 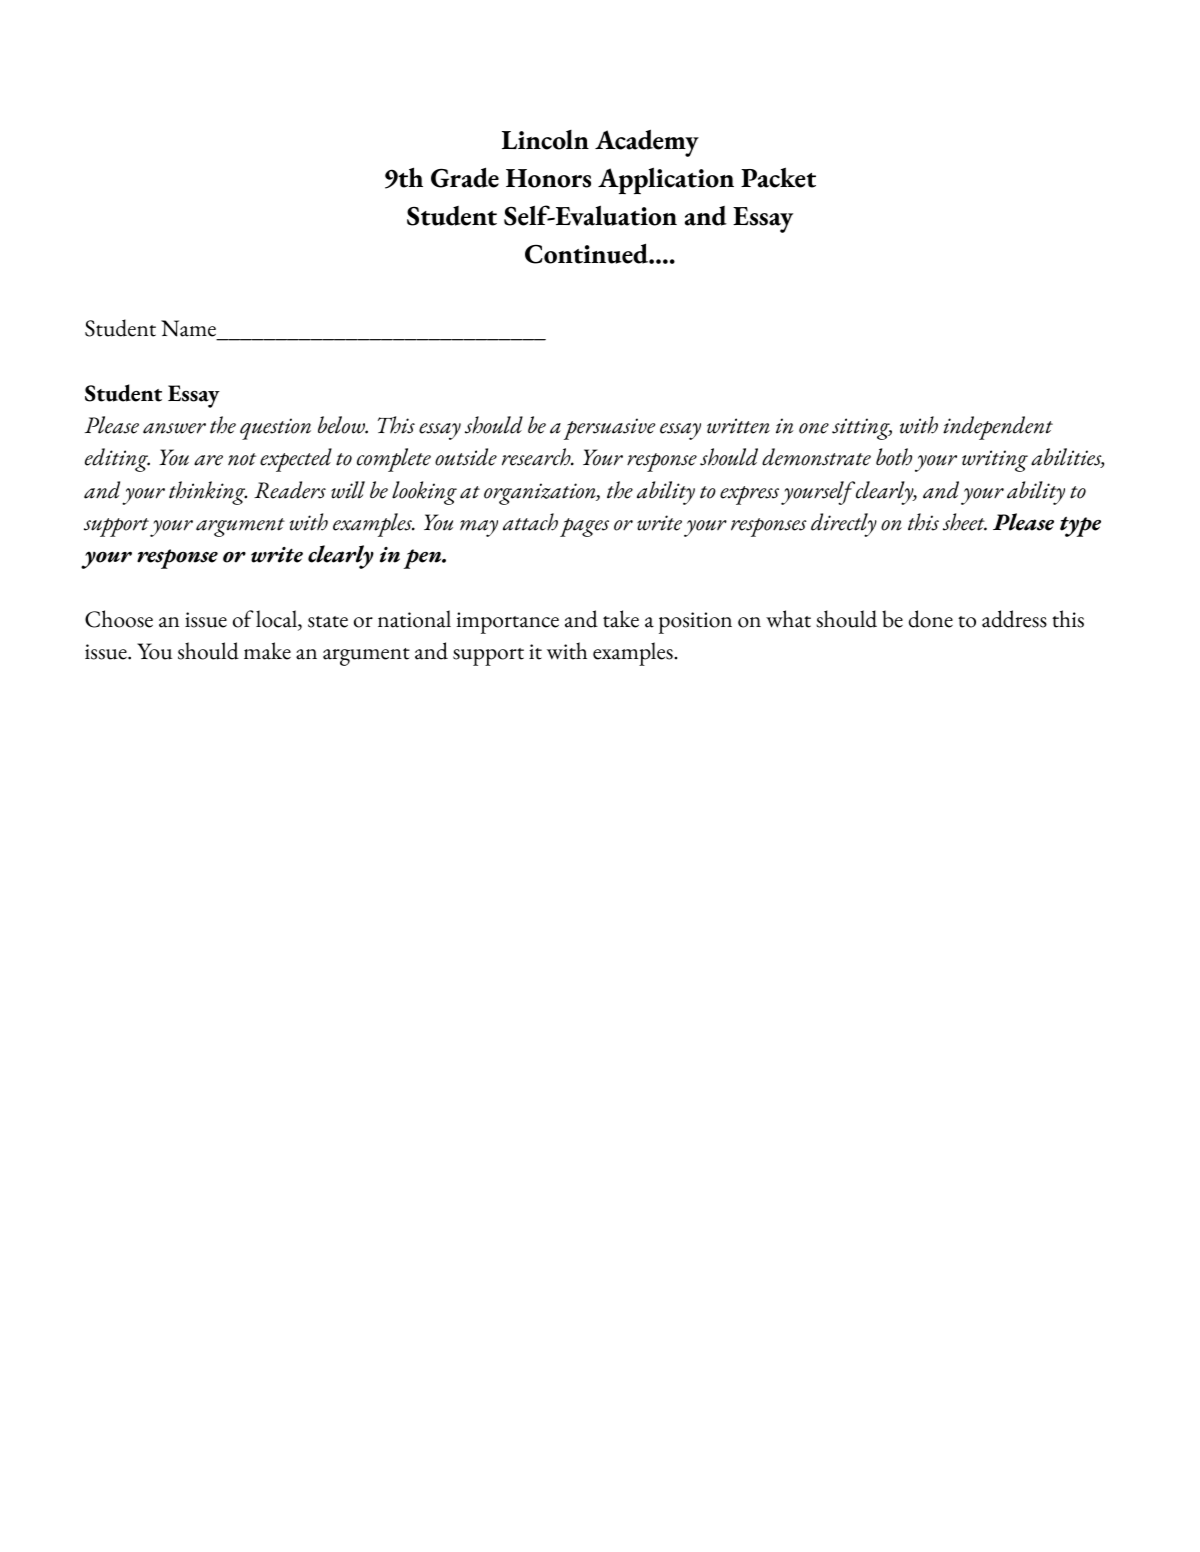 What do you see at coordinates (267, 651) in the screenshot?
I see `make` at bounding box center [267, 651].
